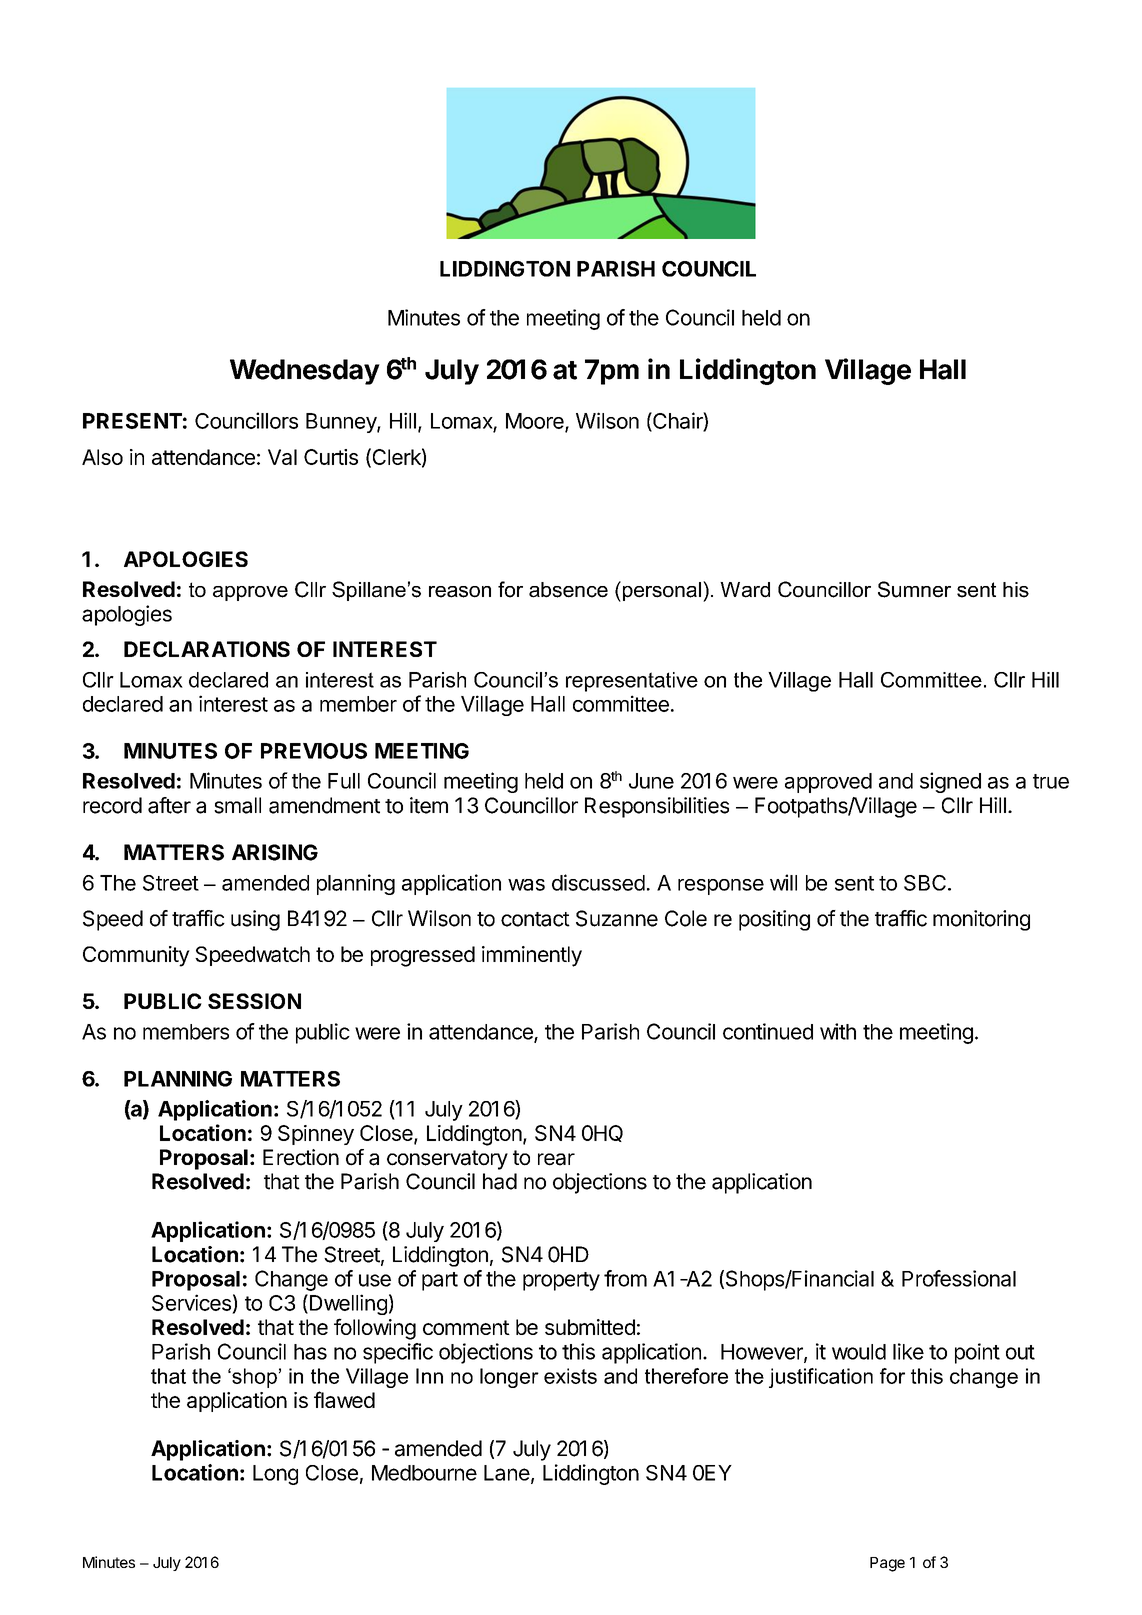 This screenshot has height=1615, width=1142. Describe the element at coordinates (282, 457) in the screenshot. I see `Val` at that location.
